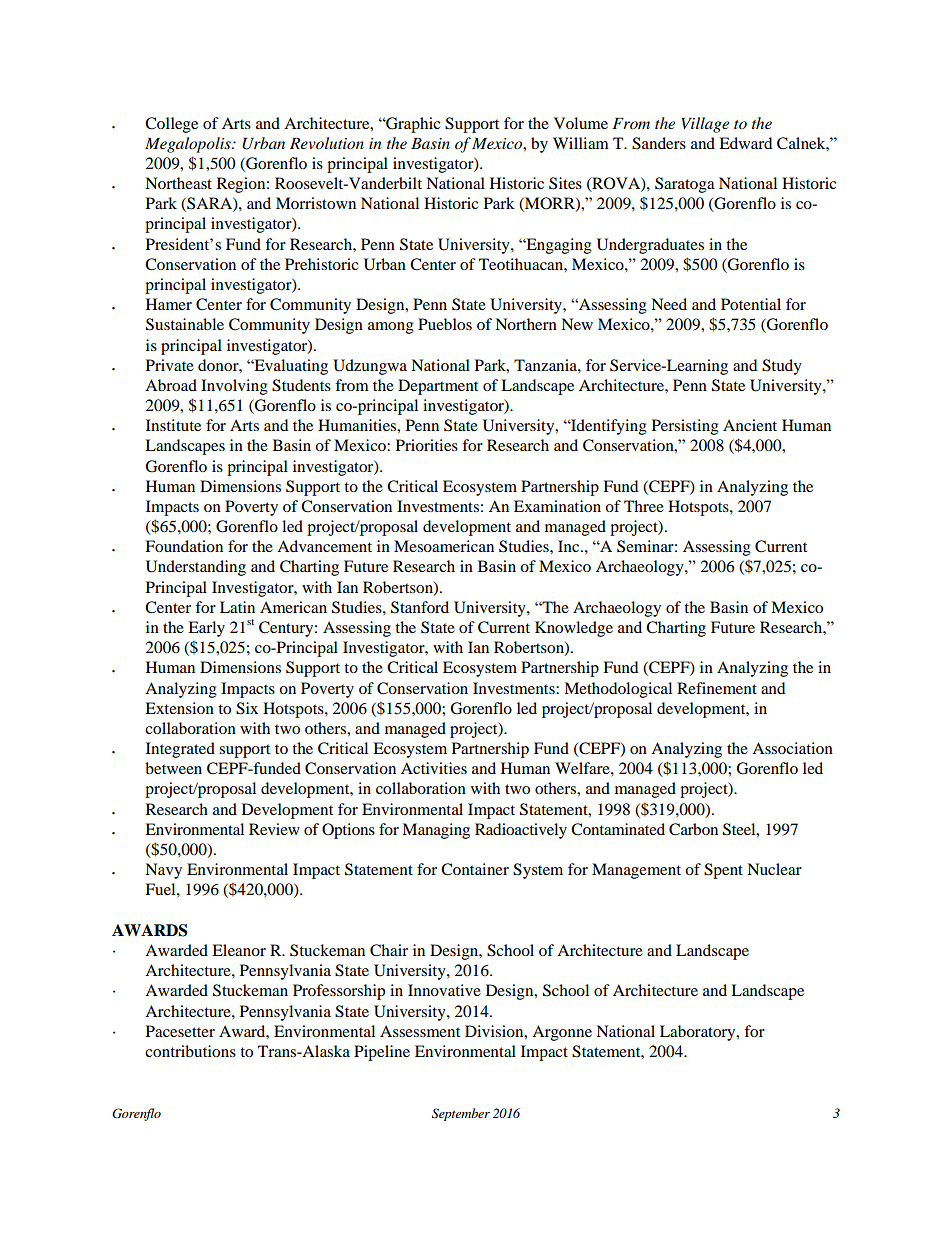 The height and width of the page is (1233, 952). What do you see at coordinates (189, 145) in the page?
I see `Megalopolis` at bounding box center [189, 145].
